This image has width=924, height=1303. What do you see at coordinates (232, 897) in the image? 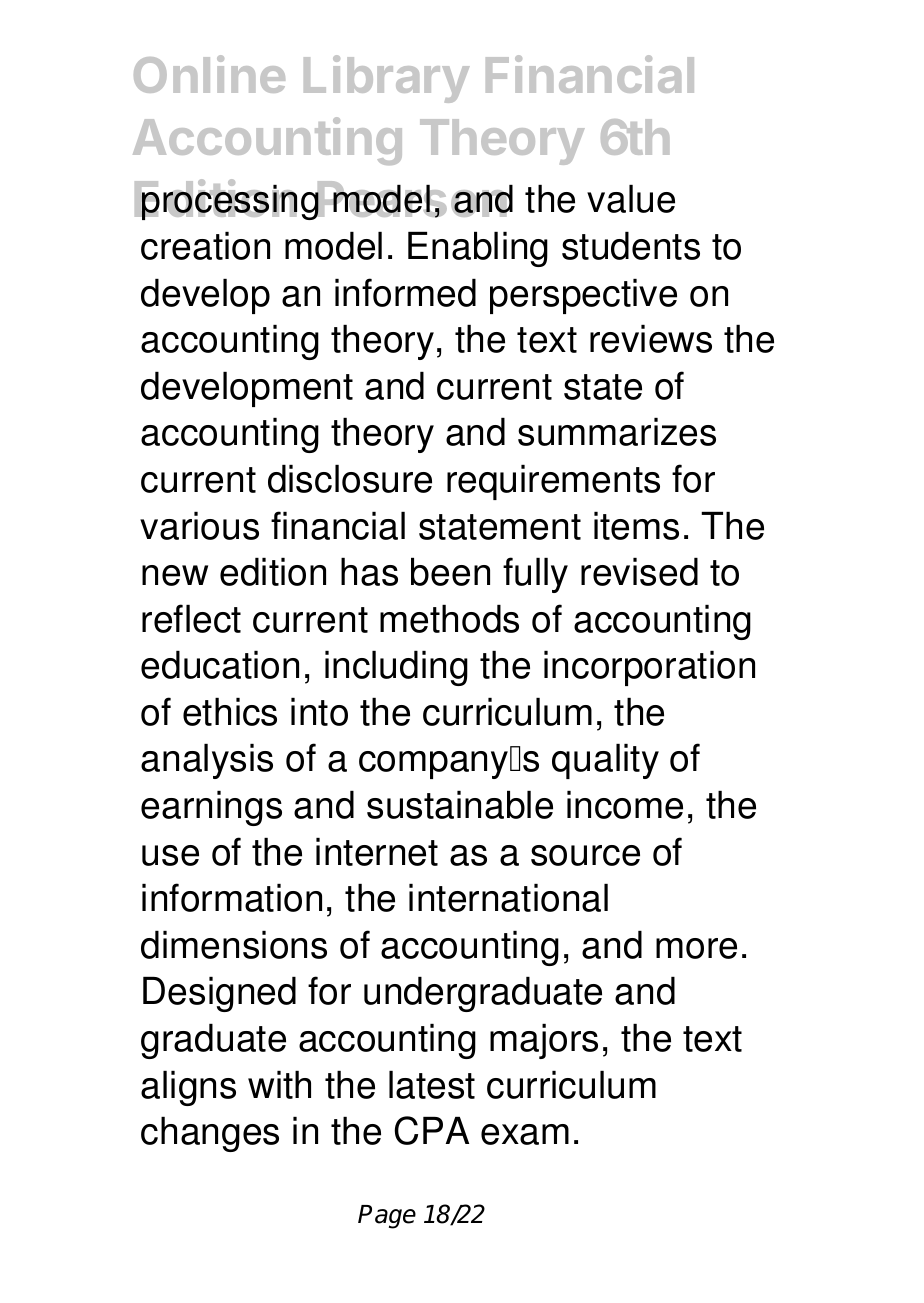
I see `information` at bounding box center [232, 897].
